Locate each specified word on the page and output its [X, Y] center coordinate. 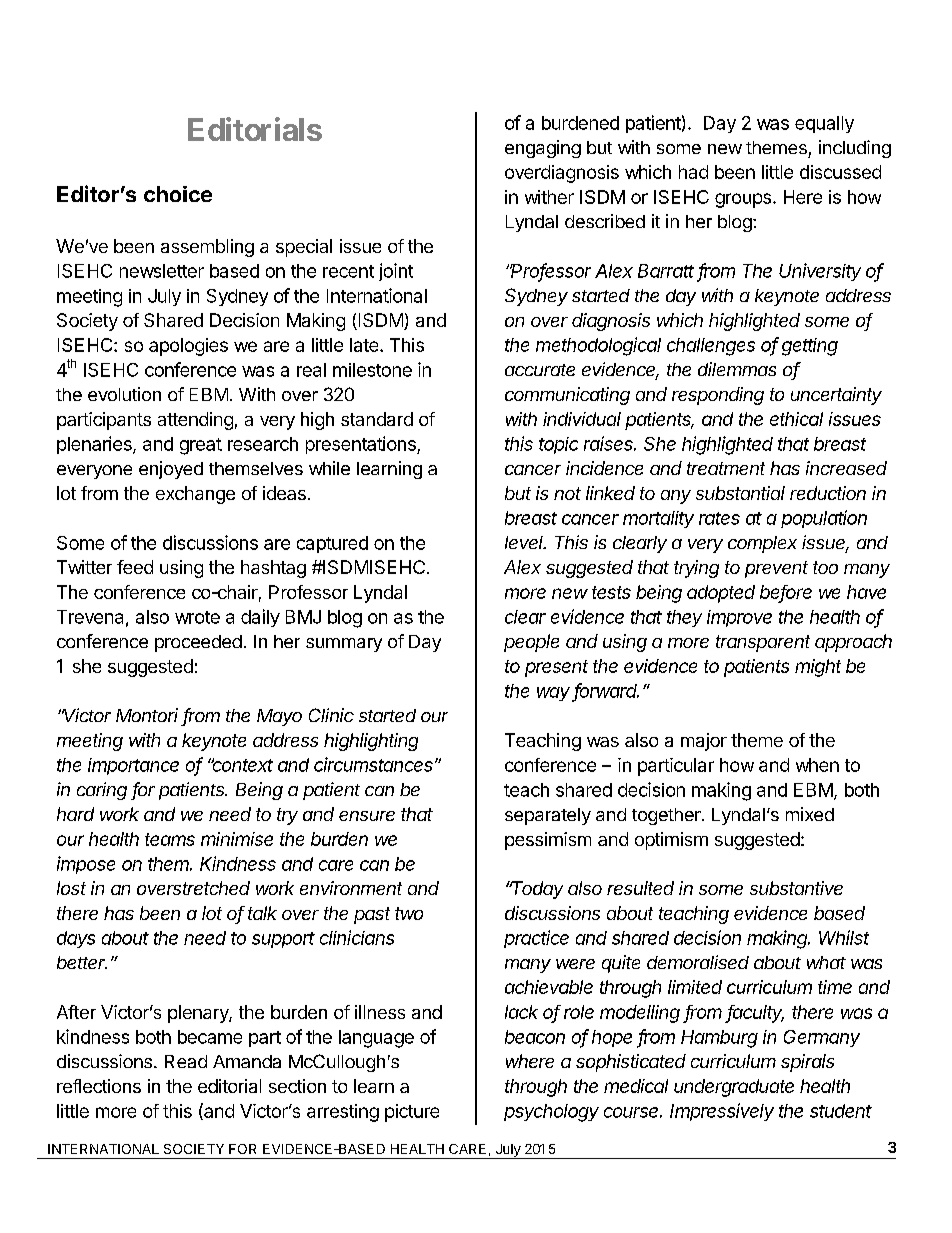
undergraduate [734, 1088]
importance [133, 766]
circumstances [375, 764]
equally [824, 124]
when [817, 765]
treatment [726, 468]
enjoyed [171, 470]
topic [558, 445]
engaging [543, 149]
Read [186, 1061]
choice [178, 194]
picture [412, 1113]
